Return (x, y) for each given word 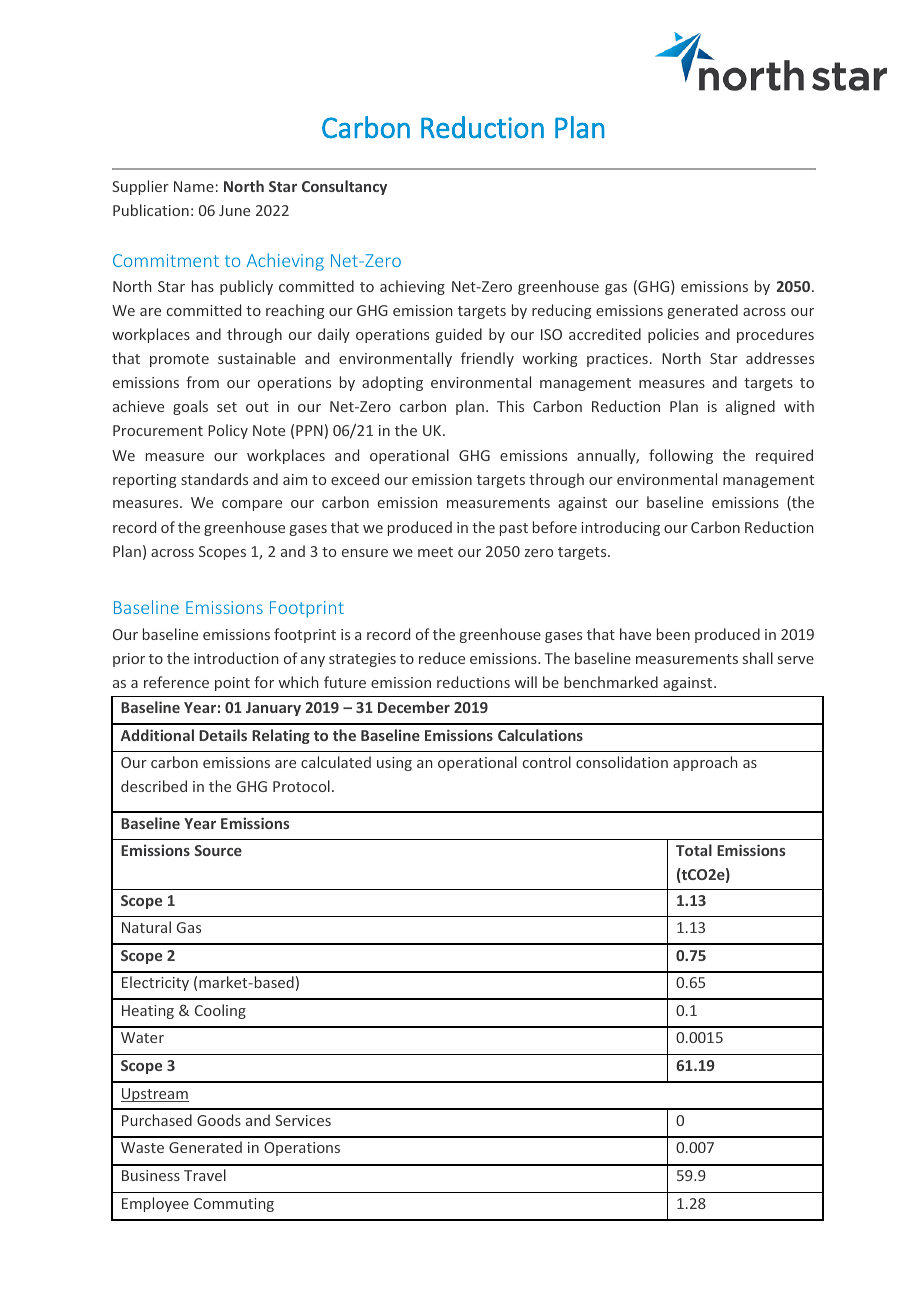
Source (218, 850)
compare (252, 505)
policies (673, 335)
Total (694, 850)
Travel (205, 1175)
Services (303, 1120)
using (394, 764)
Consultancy (344, 187)
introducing (620, 528)
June (234, 210)
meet (435, 552)
